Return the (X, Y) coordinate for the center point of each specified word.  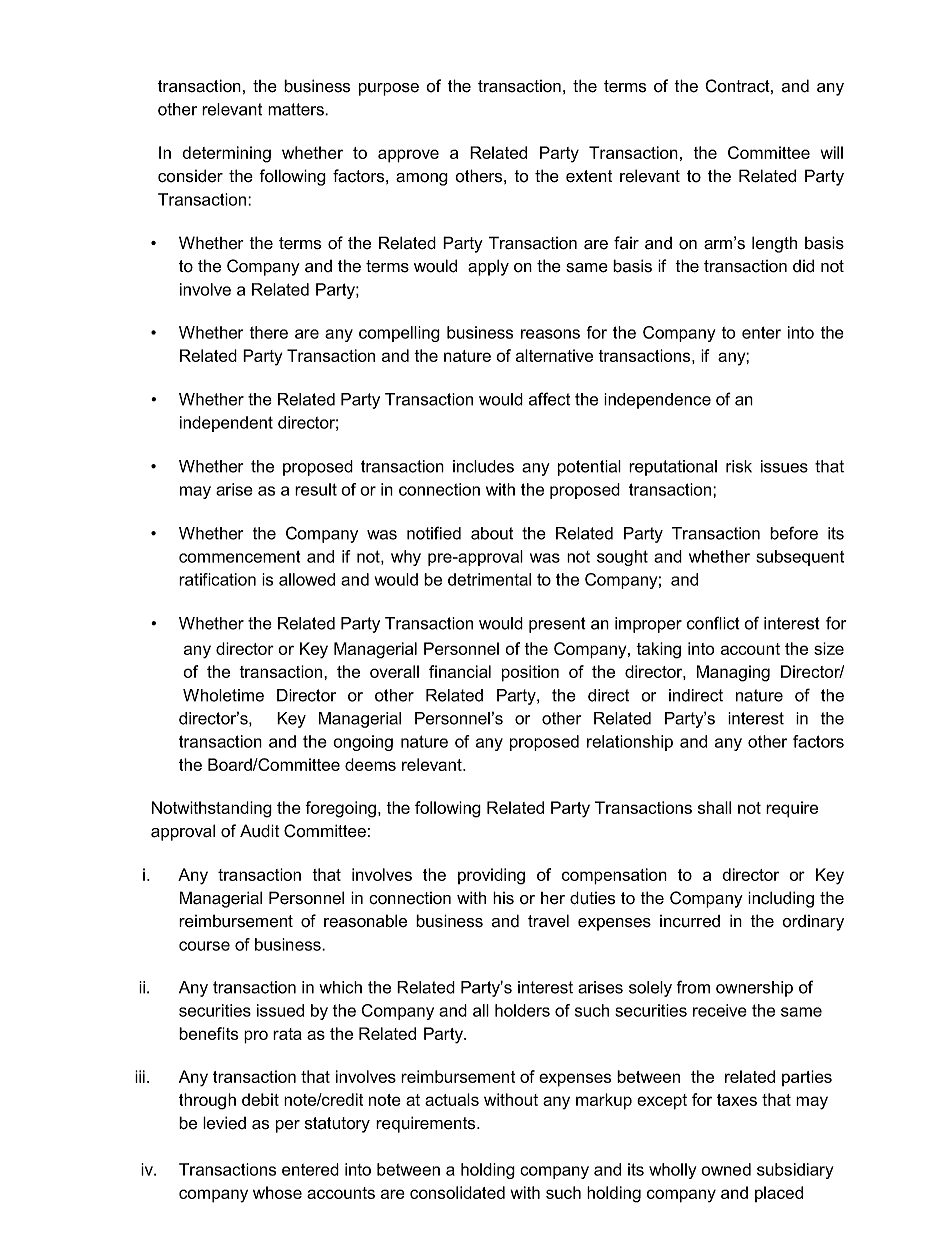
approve (408, 156)
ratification (217, 579)
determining (226, 154)
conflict (713, 623)
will (831, 152)
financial (460, 671)
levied (224, 1123)
